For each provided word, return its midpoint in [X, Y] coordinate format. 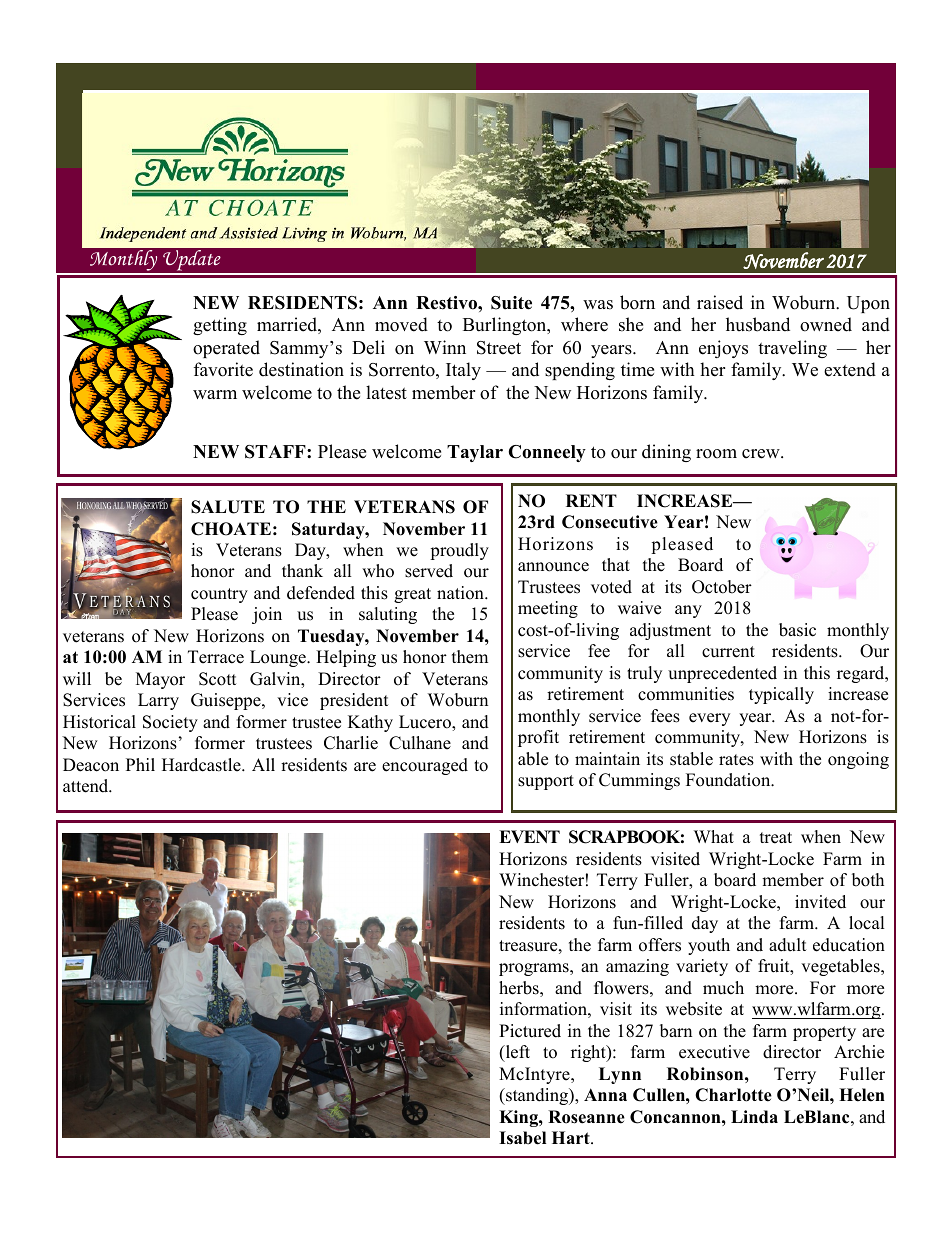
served [429, 571]
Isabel [522, 1138]
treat [776, 838]
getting [220, 326]
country [219, 595]
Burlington [506, 326]
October [722, 587]
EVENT [529, 836]
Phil [140, 764]
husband [758, 324]
